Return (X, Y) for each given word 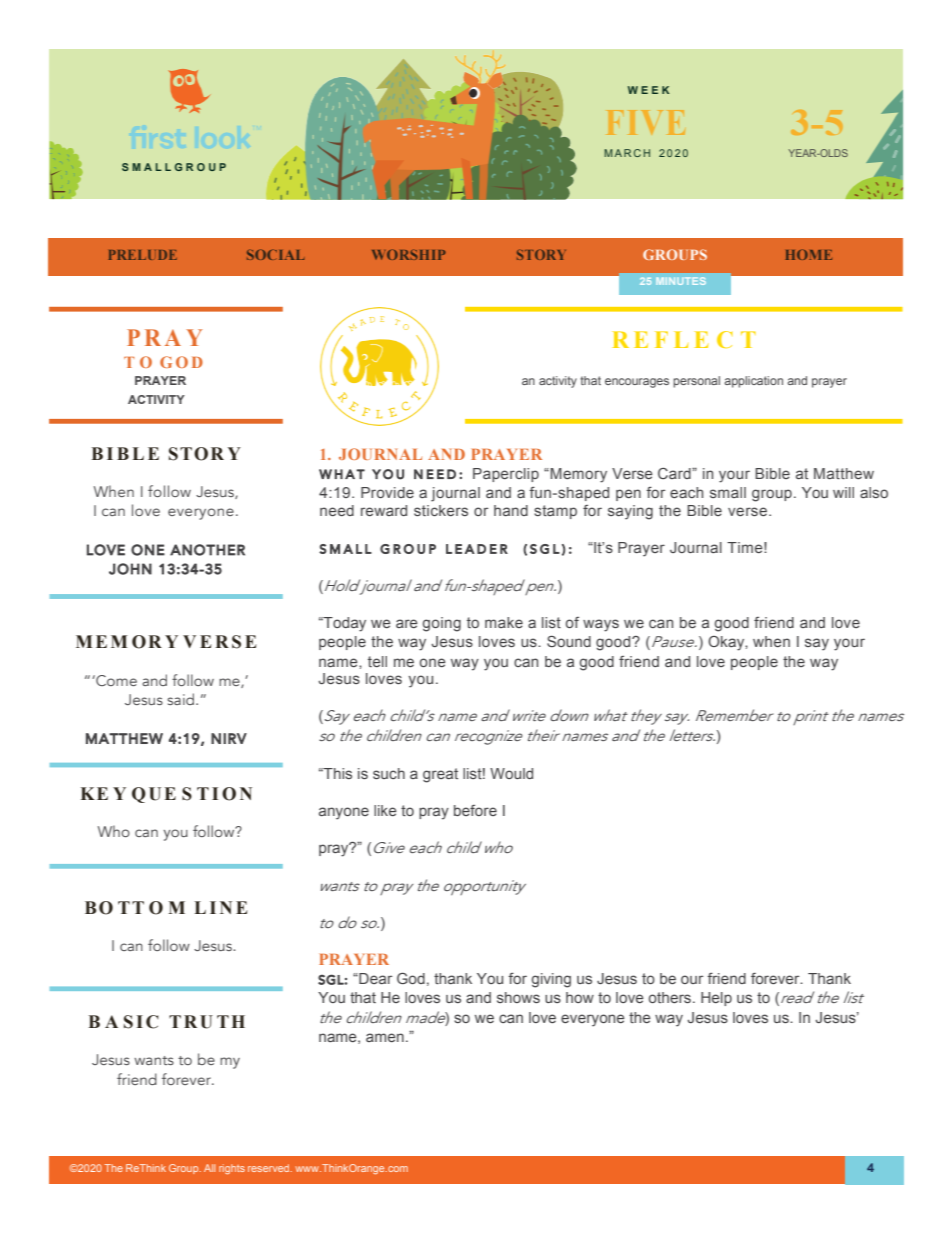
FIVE (646, 122)
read (797, 997)
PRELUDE (143, 255)
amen (385, 1037)
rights (232, 1169)
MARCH (627, 153)
